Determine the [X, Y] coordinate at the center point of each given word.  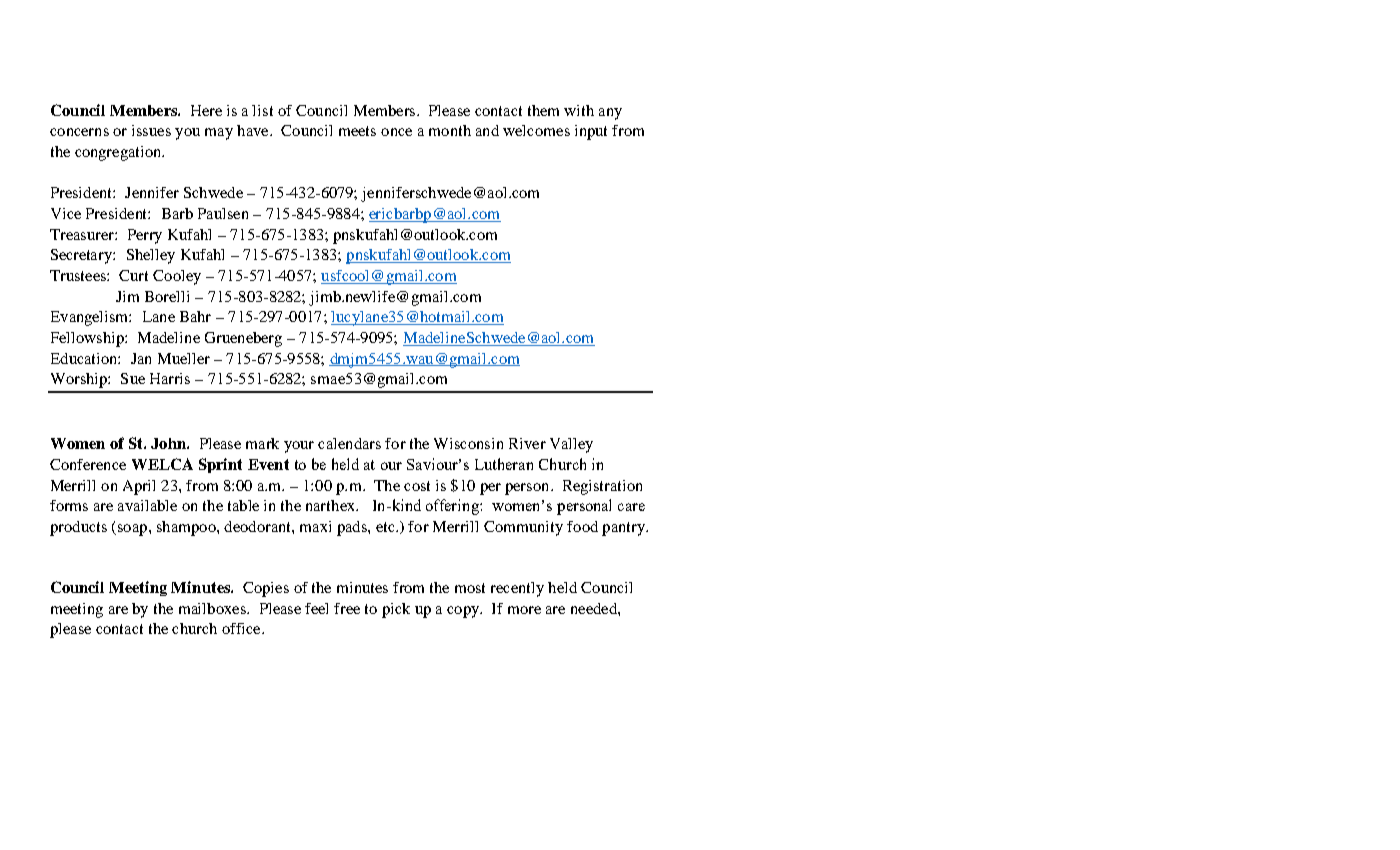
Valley [571, 445]
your [299, 447]
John [169, 443]
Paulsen [223, 213]
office [242, 628]
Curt [133, 275]
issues [151, 130]
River [527, 443]
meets [357, 131]
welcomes [536, 130]
